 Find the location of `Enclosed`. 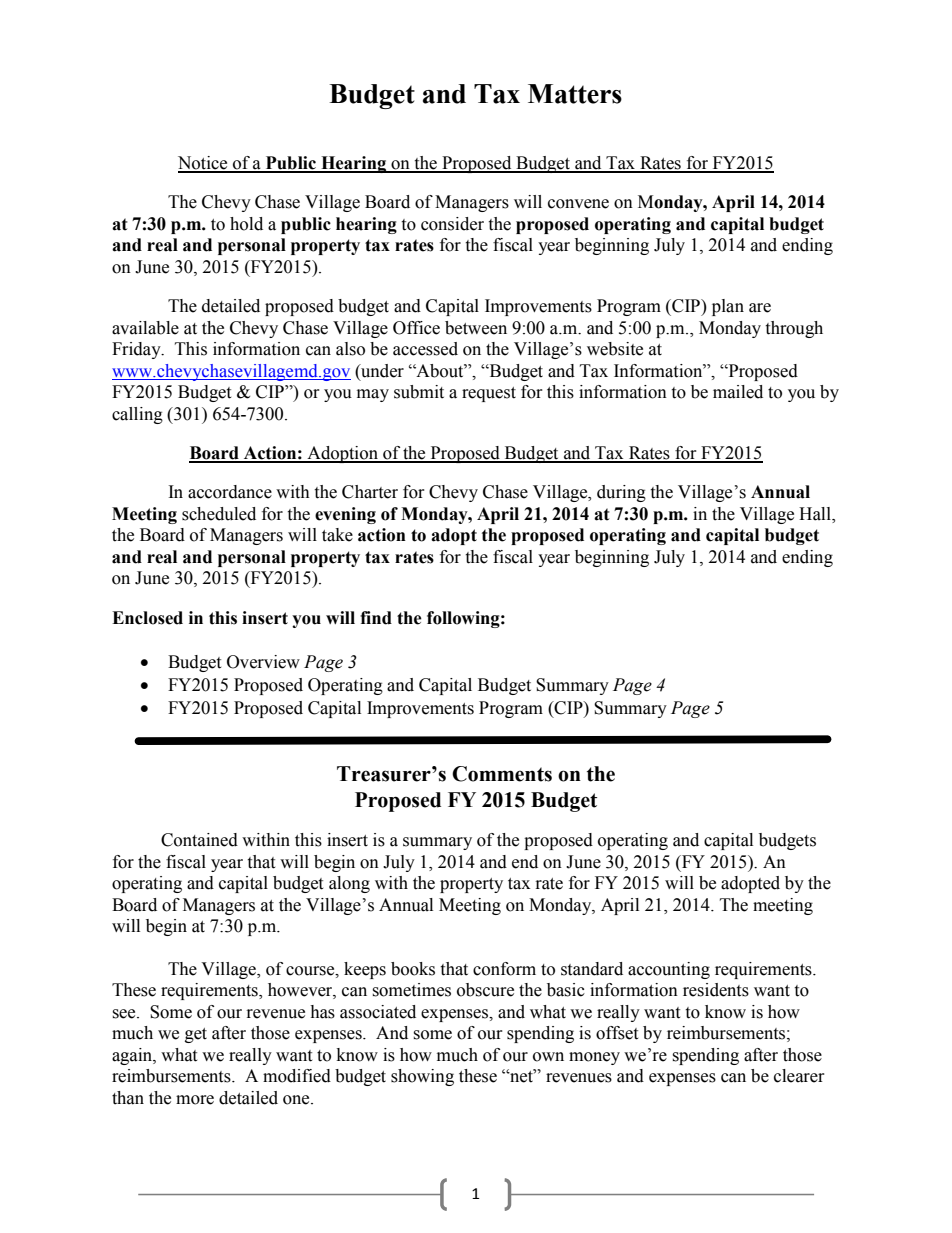

Enclosed is located at coordinates (147, 618).
